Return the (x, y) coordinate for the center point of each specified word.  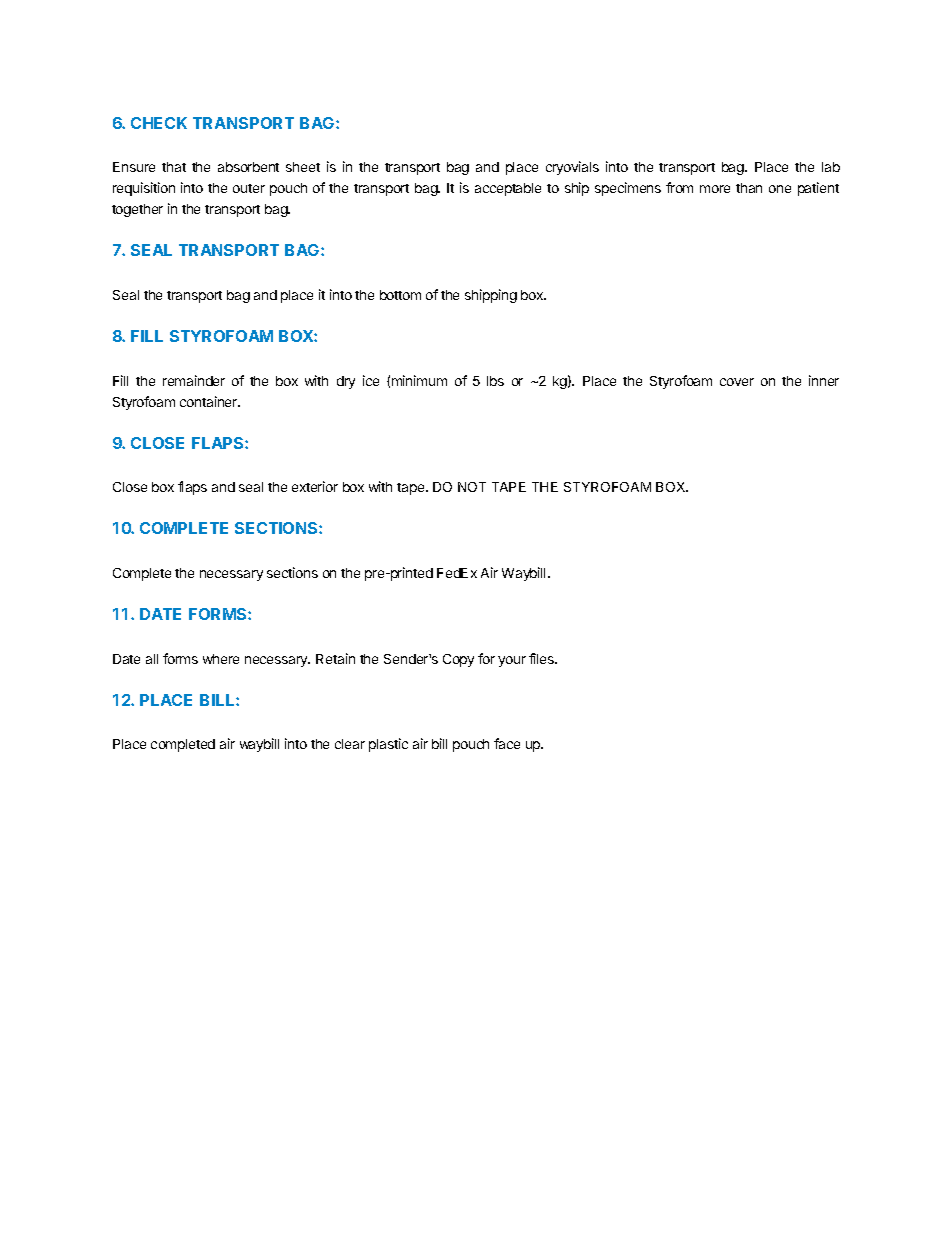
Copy (458, 660)
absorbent (248, 167)
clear (350, 744)
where (221, 659)
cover (737, 382)
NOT (472, 487)
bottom (400, 295)
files (543, 658)
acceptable (508, 189)
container (210, 401)
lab (831, 167)
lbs (495, 381)
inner (824, 380)
